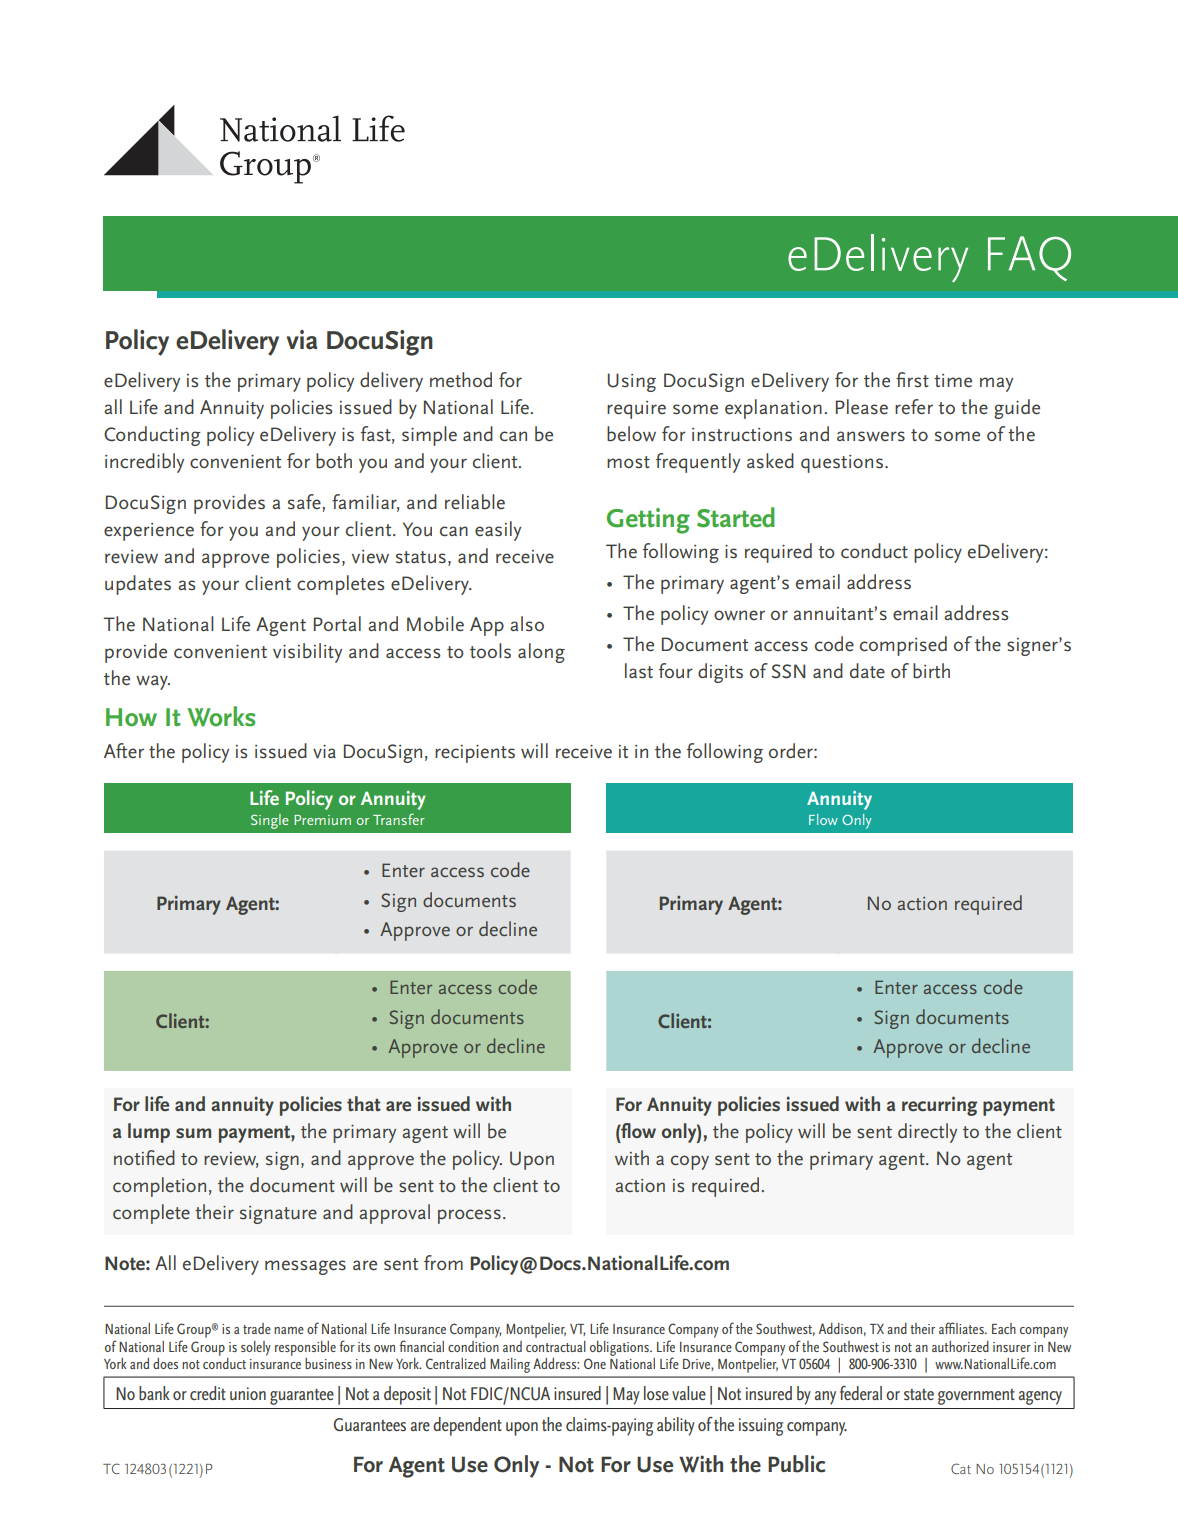 The image size is (1178, 1525). Describe the element at coordinates (461, 380) in the screenshot. I see `method` at that location.
